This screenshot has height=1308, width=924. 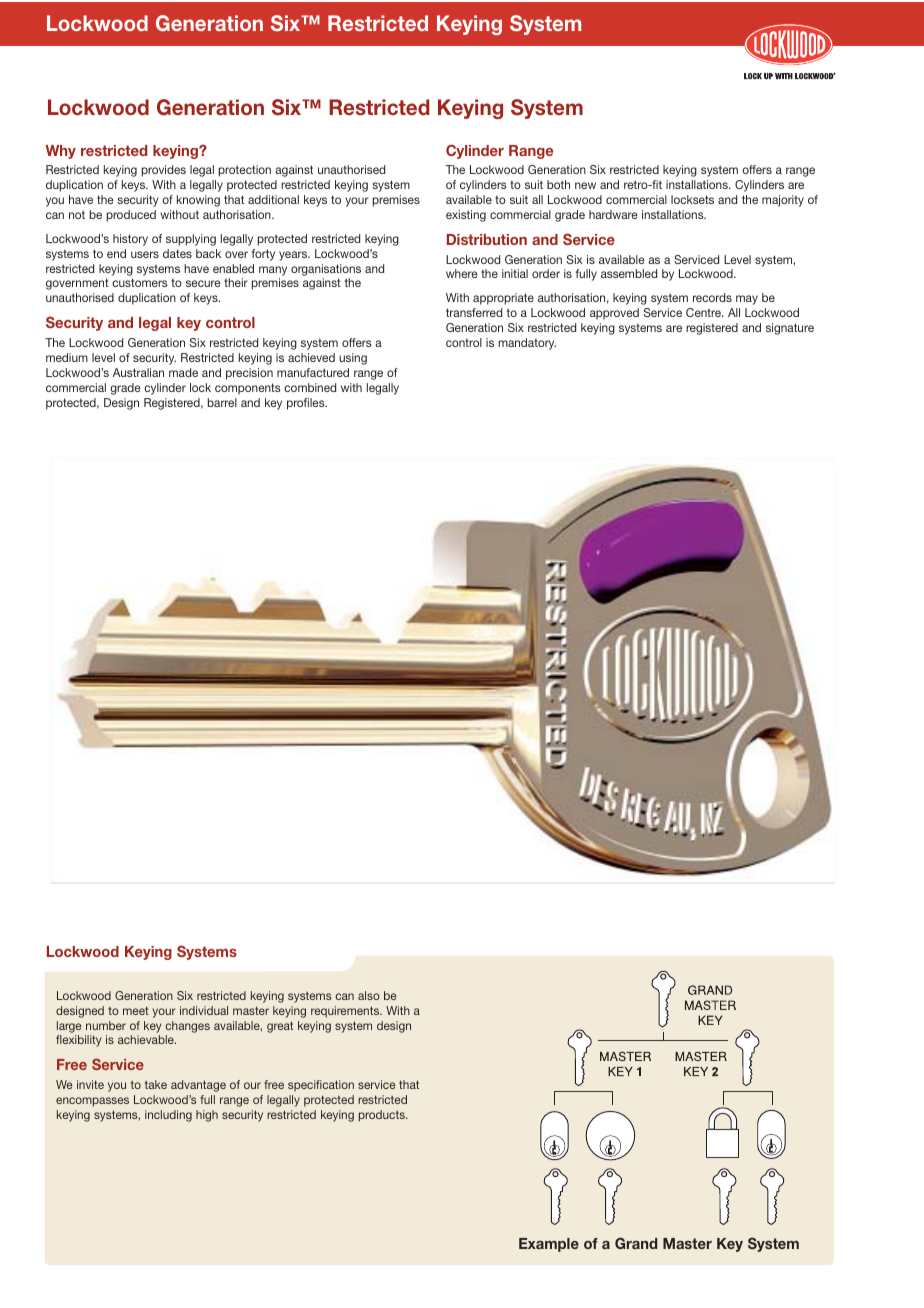 What do you see at coordinates (466, 216) in the screenshot?
I see `existing` at bounding box center [466, 216].
